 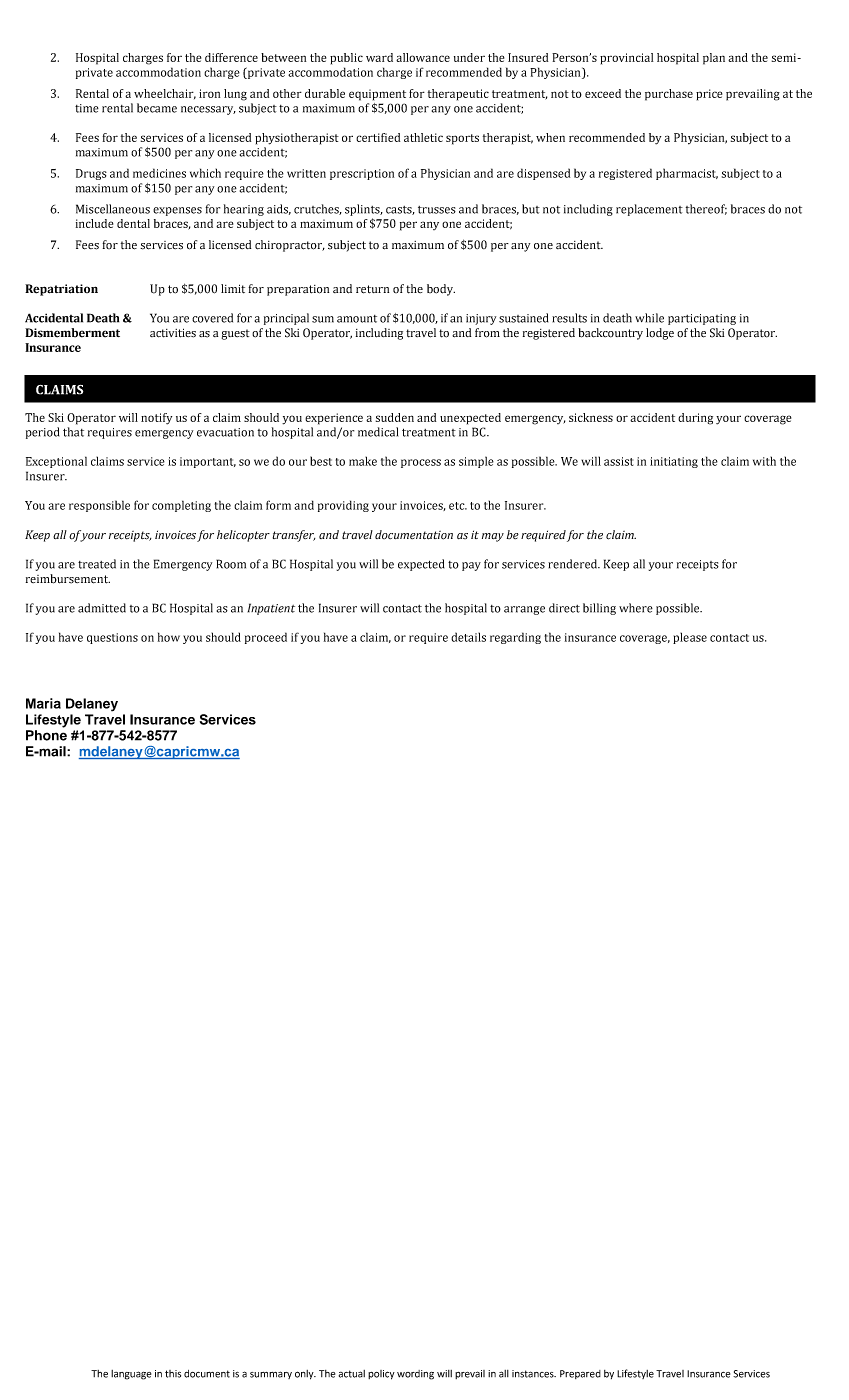 I want to click on Phone, so click(x=46, y=735).
